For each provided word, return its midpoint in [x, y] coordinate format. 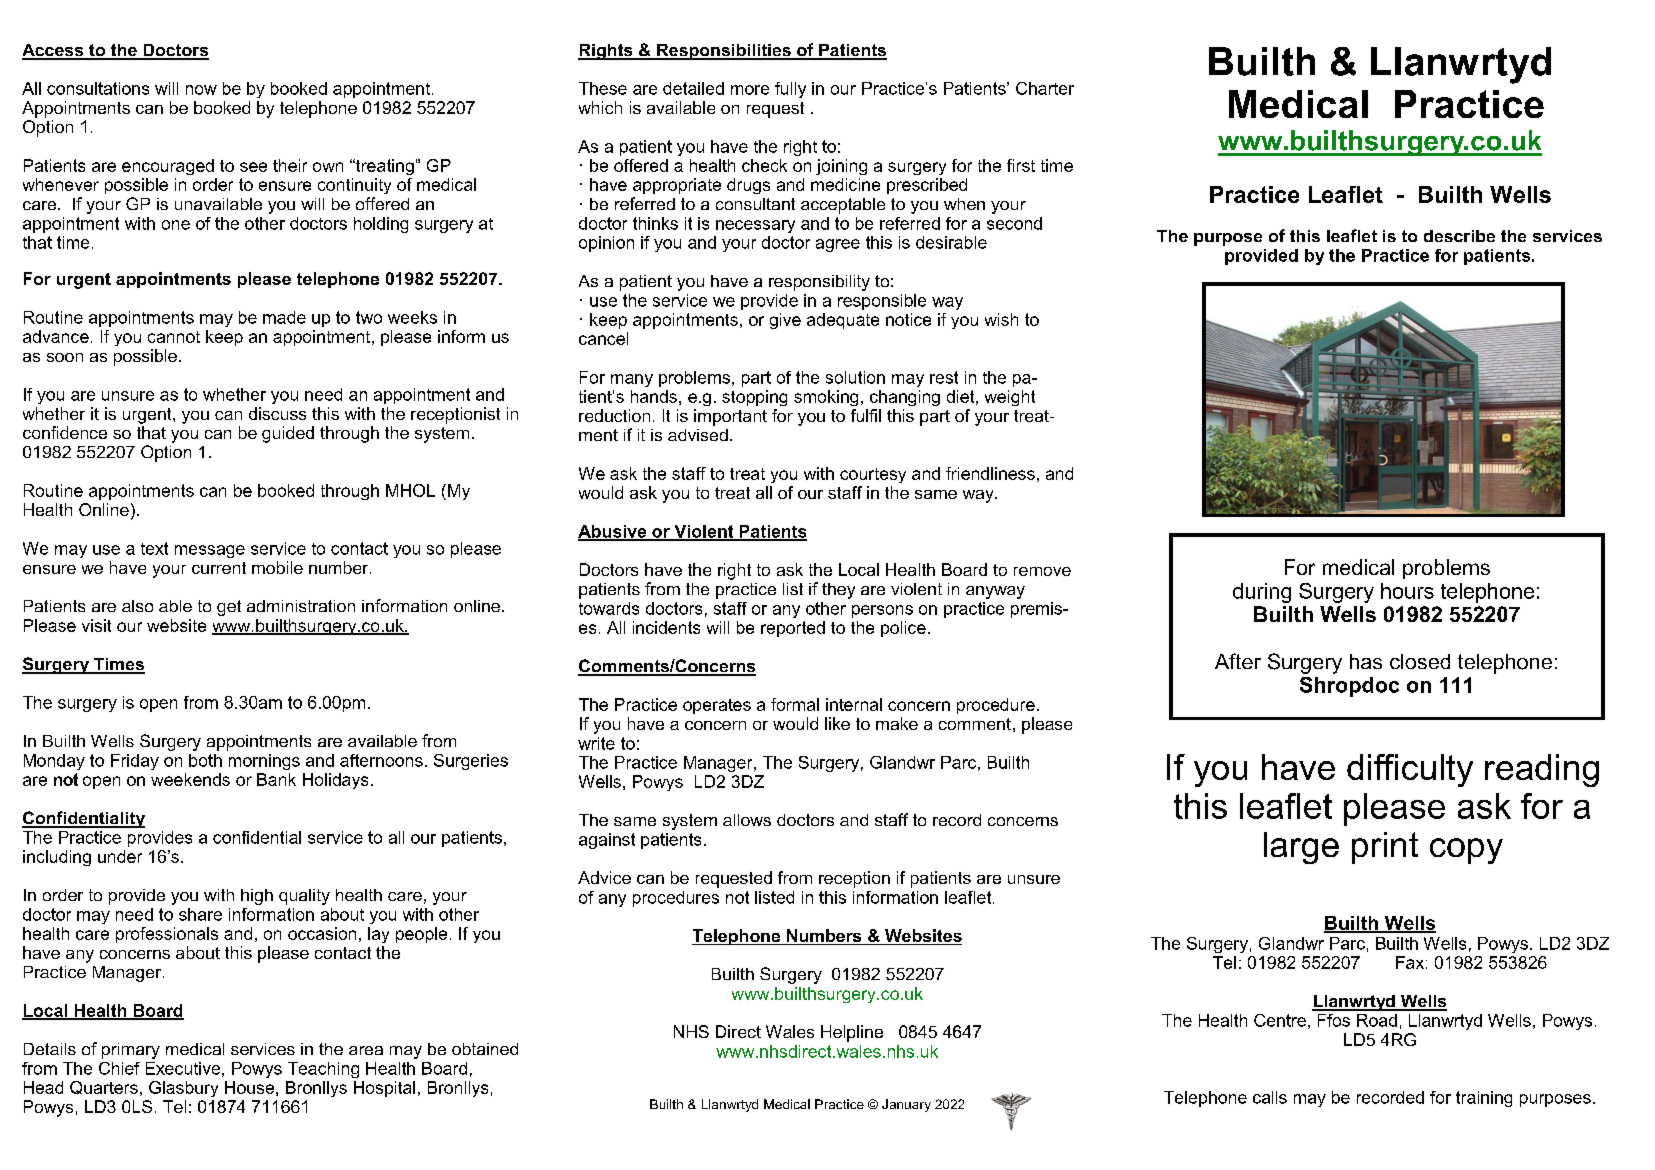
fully [790, 90]
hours [1407, 591]
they [838, 591]
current [219, 568]
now [201, 90]
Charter [1045, 88]
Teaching [323, 1070]
